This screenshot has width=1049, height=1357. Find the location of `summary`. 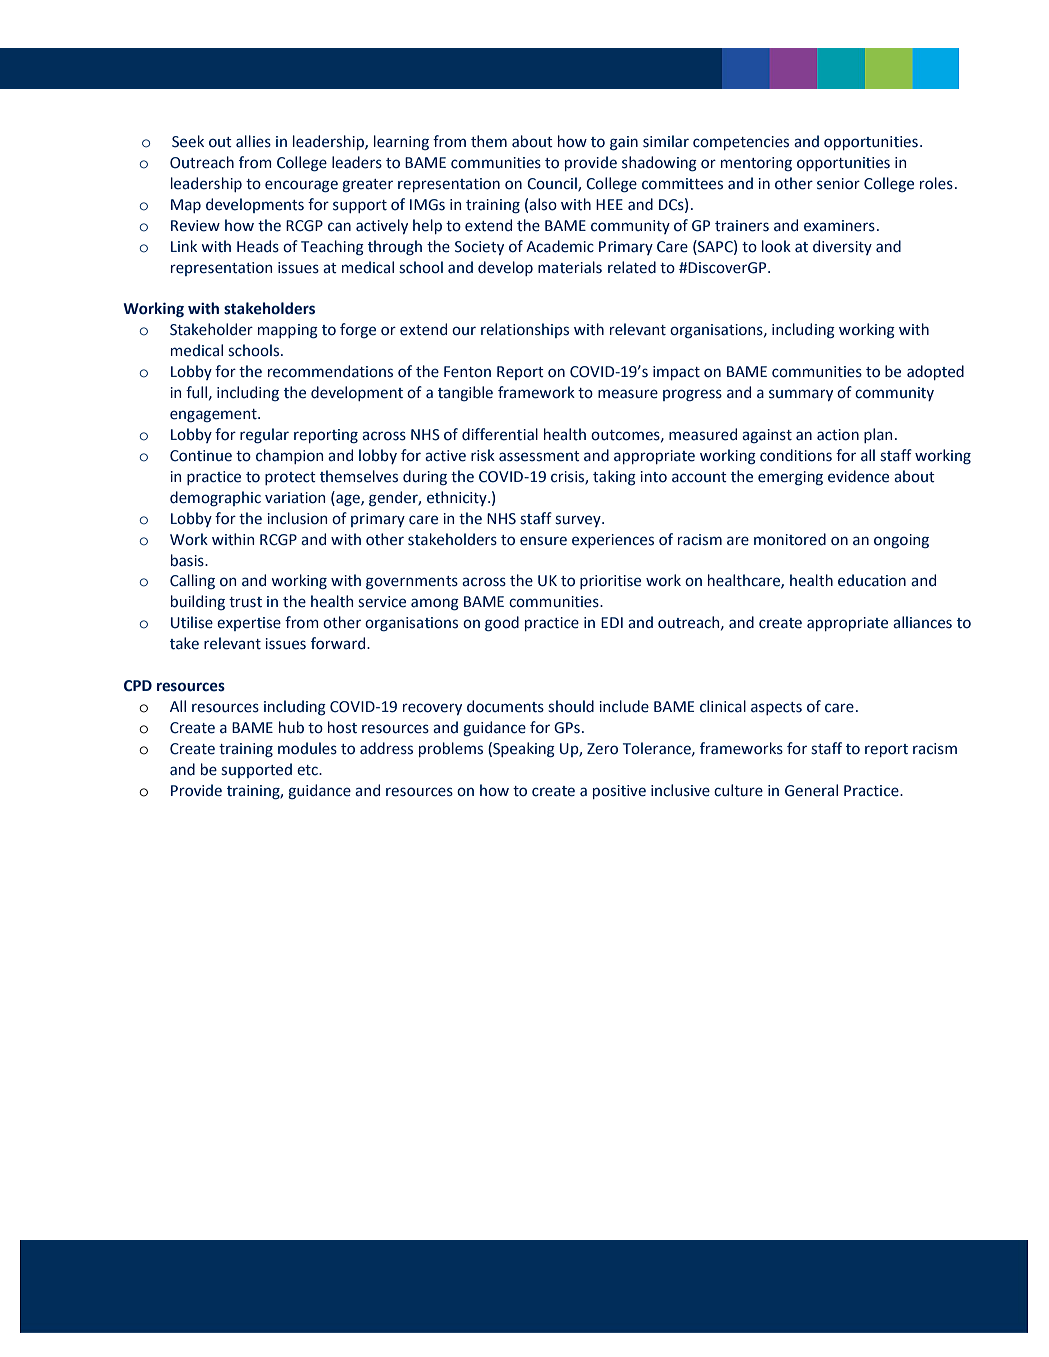

summary is located at coordinates (801, 395).
